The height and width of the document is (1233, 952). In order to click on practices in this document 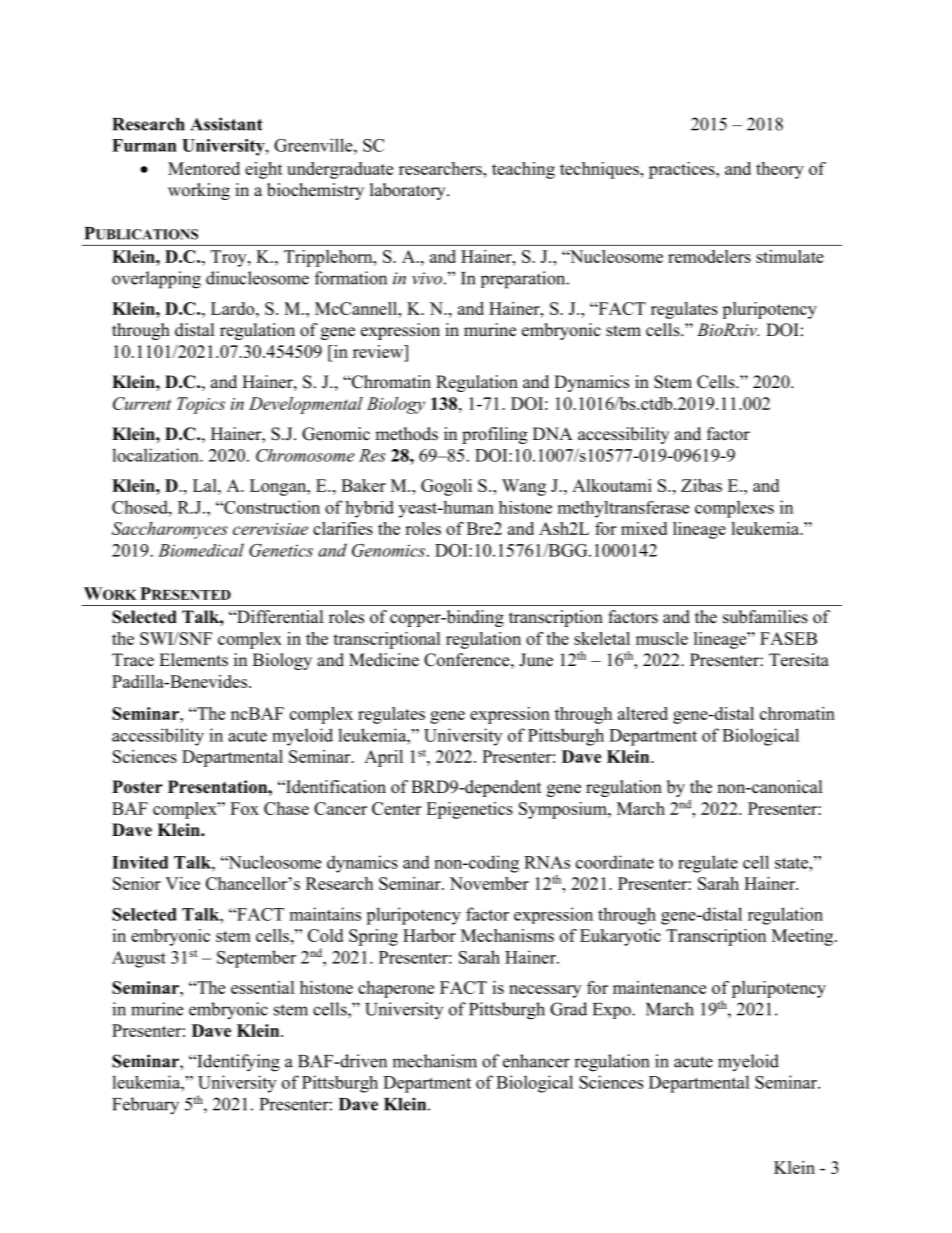, I will do `click(683, 170)`.
